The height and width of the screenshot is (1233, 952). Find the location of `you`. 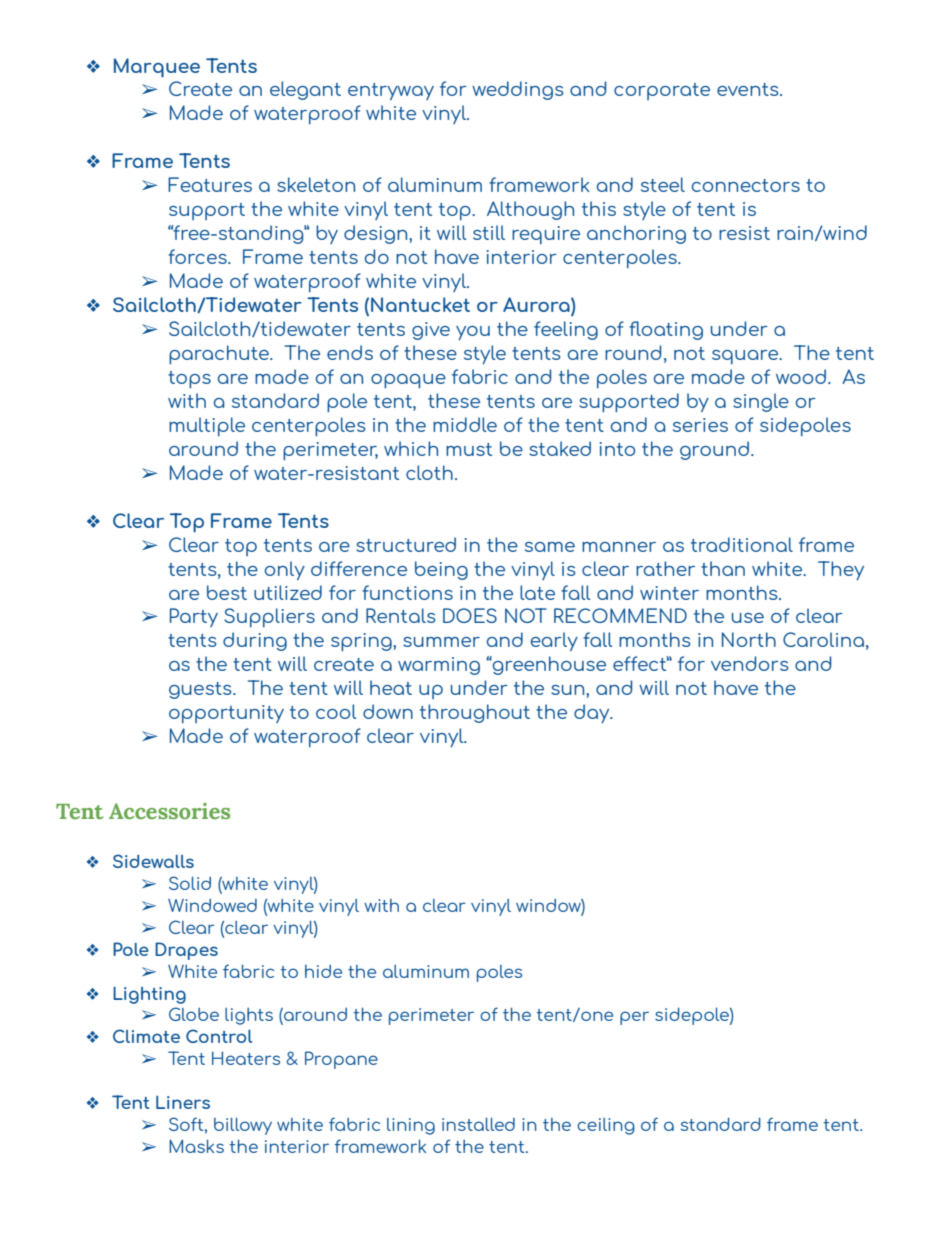

you is located at coordinates (473, 333).
